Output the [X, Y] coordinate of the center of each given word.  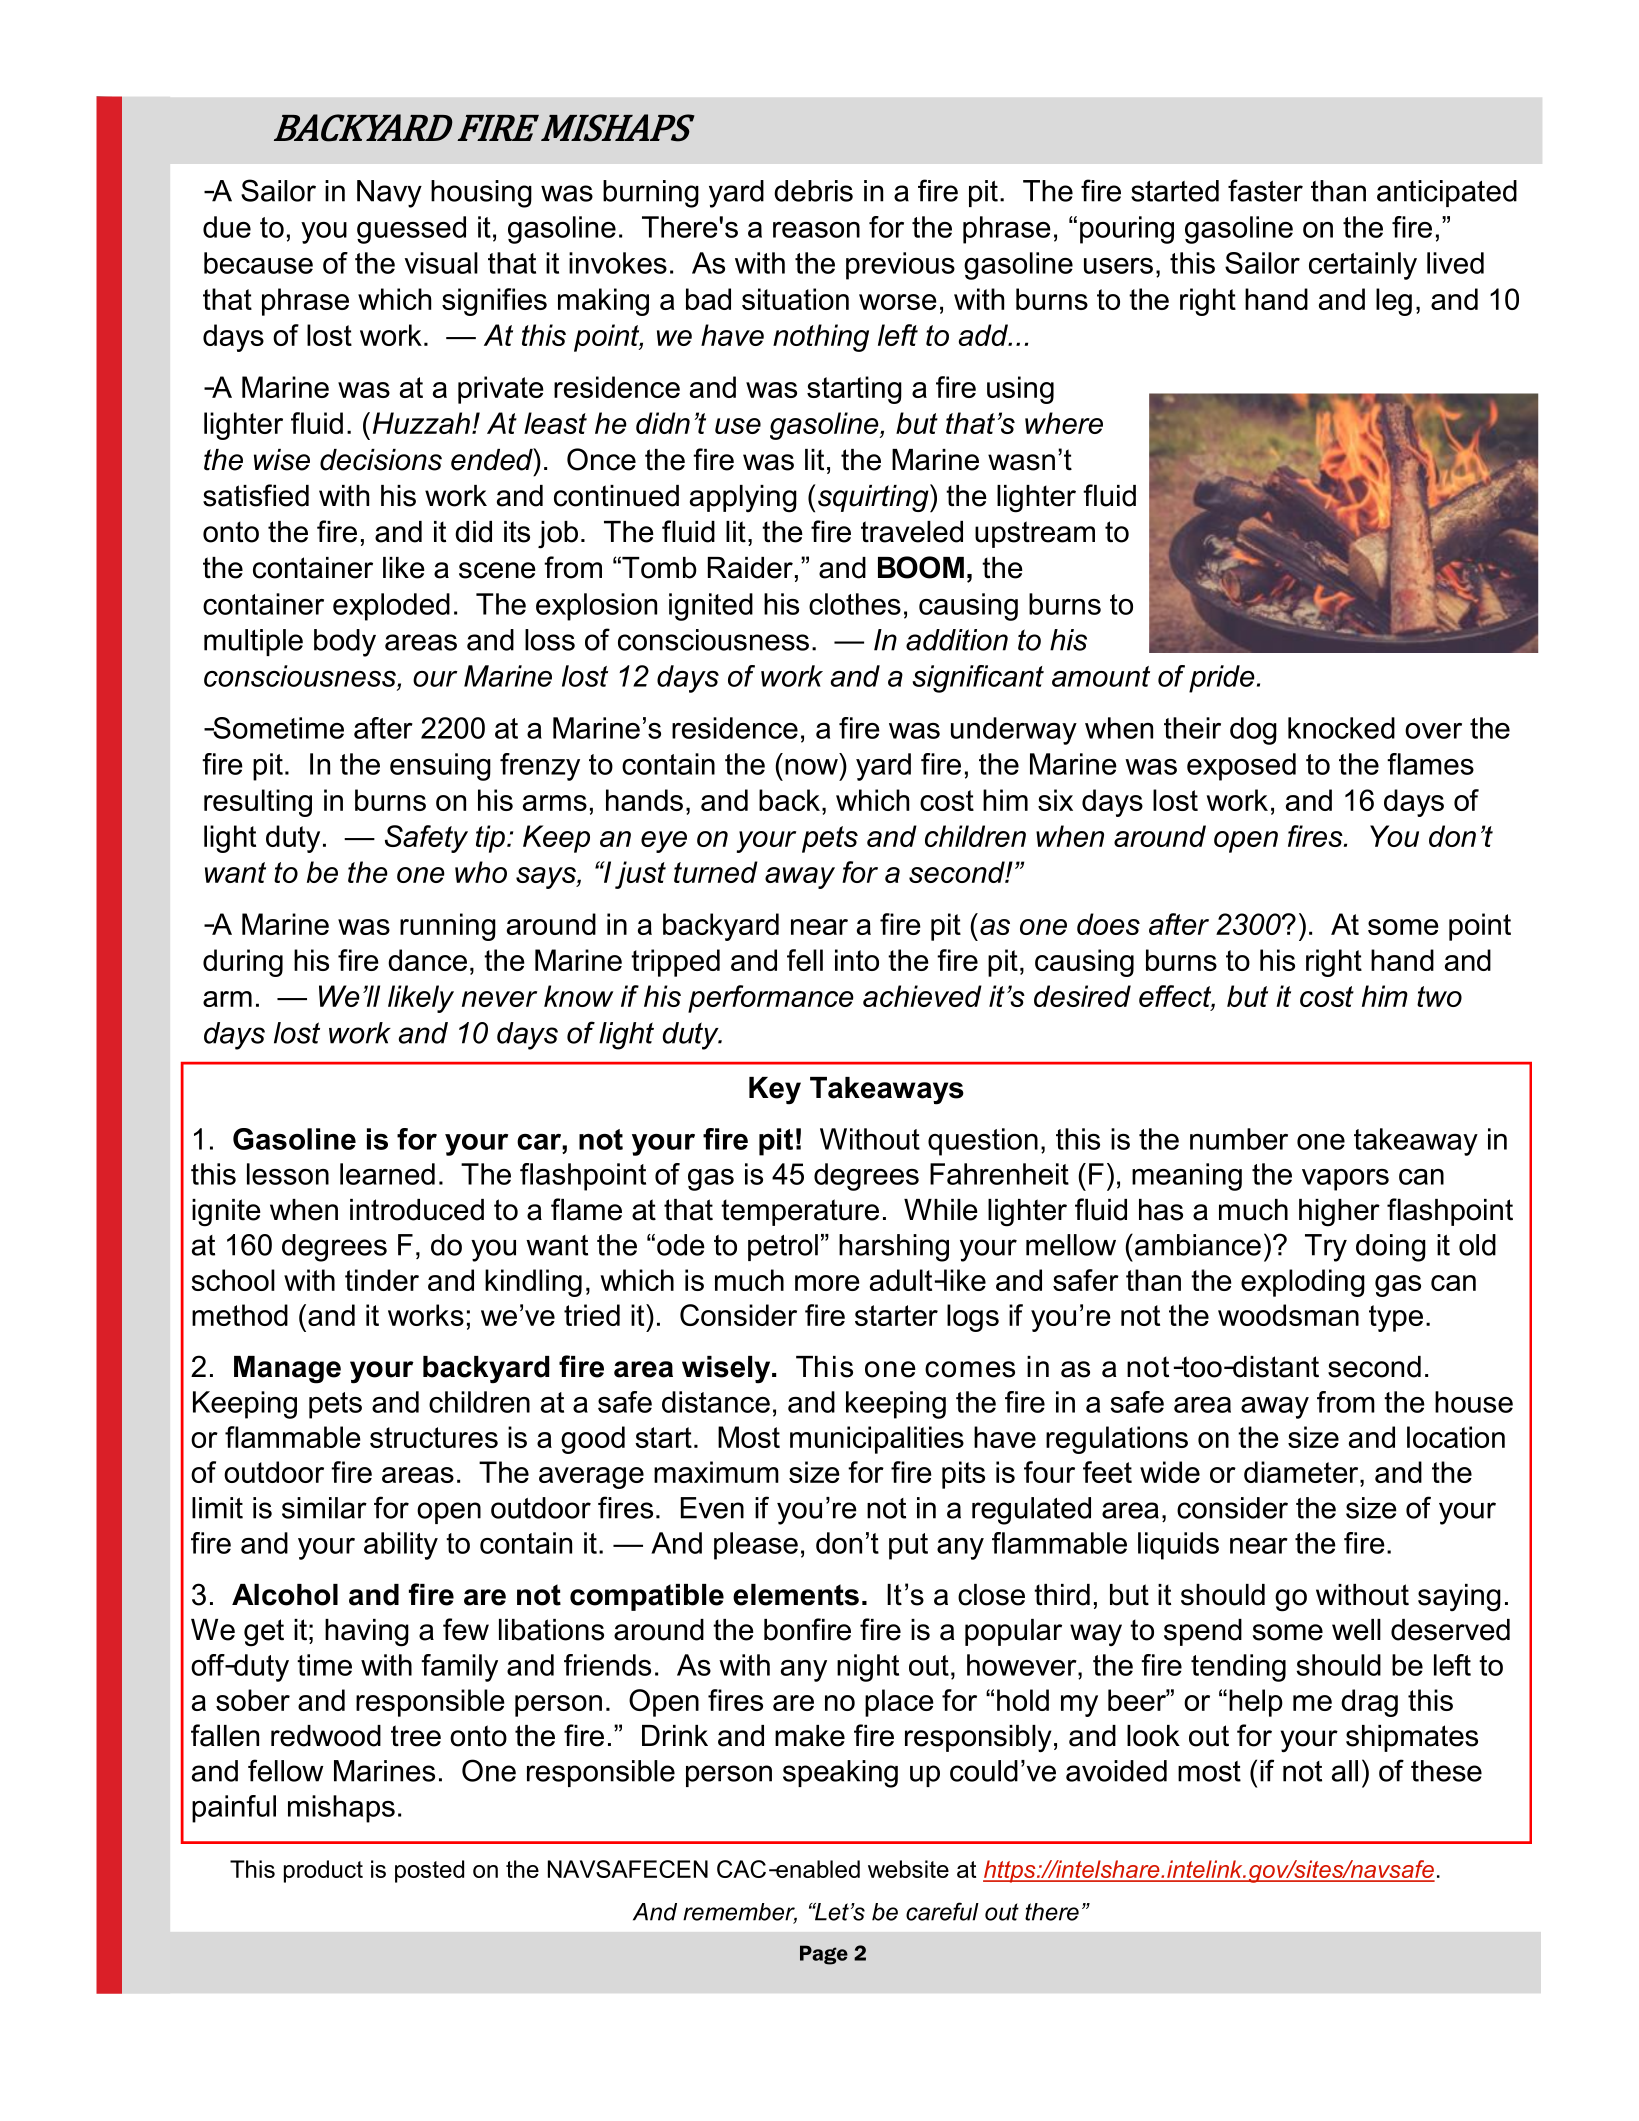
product [323, 1871]
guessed [411, 230]
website [908, 1869]
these [1446, 1771]
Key [775, 1091]
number [1239, 1139]
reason [816, 230]
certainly [1363, 266]
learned [387, 1174]
